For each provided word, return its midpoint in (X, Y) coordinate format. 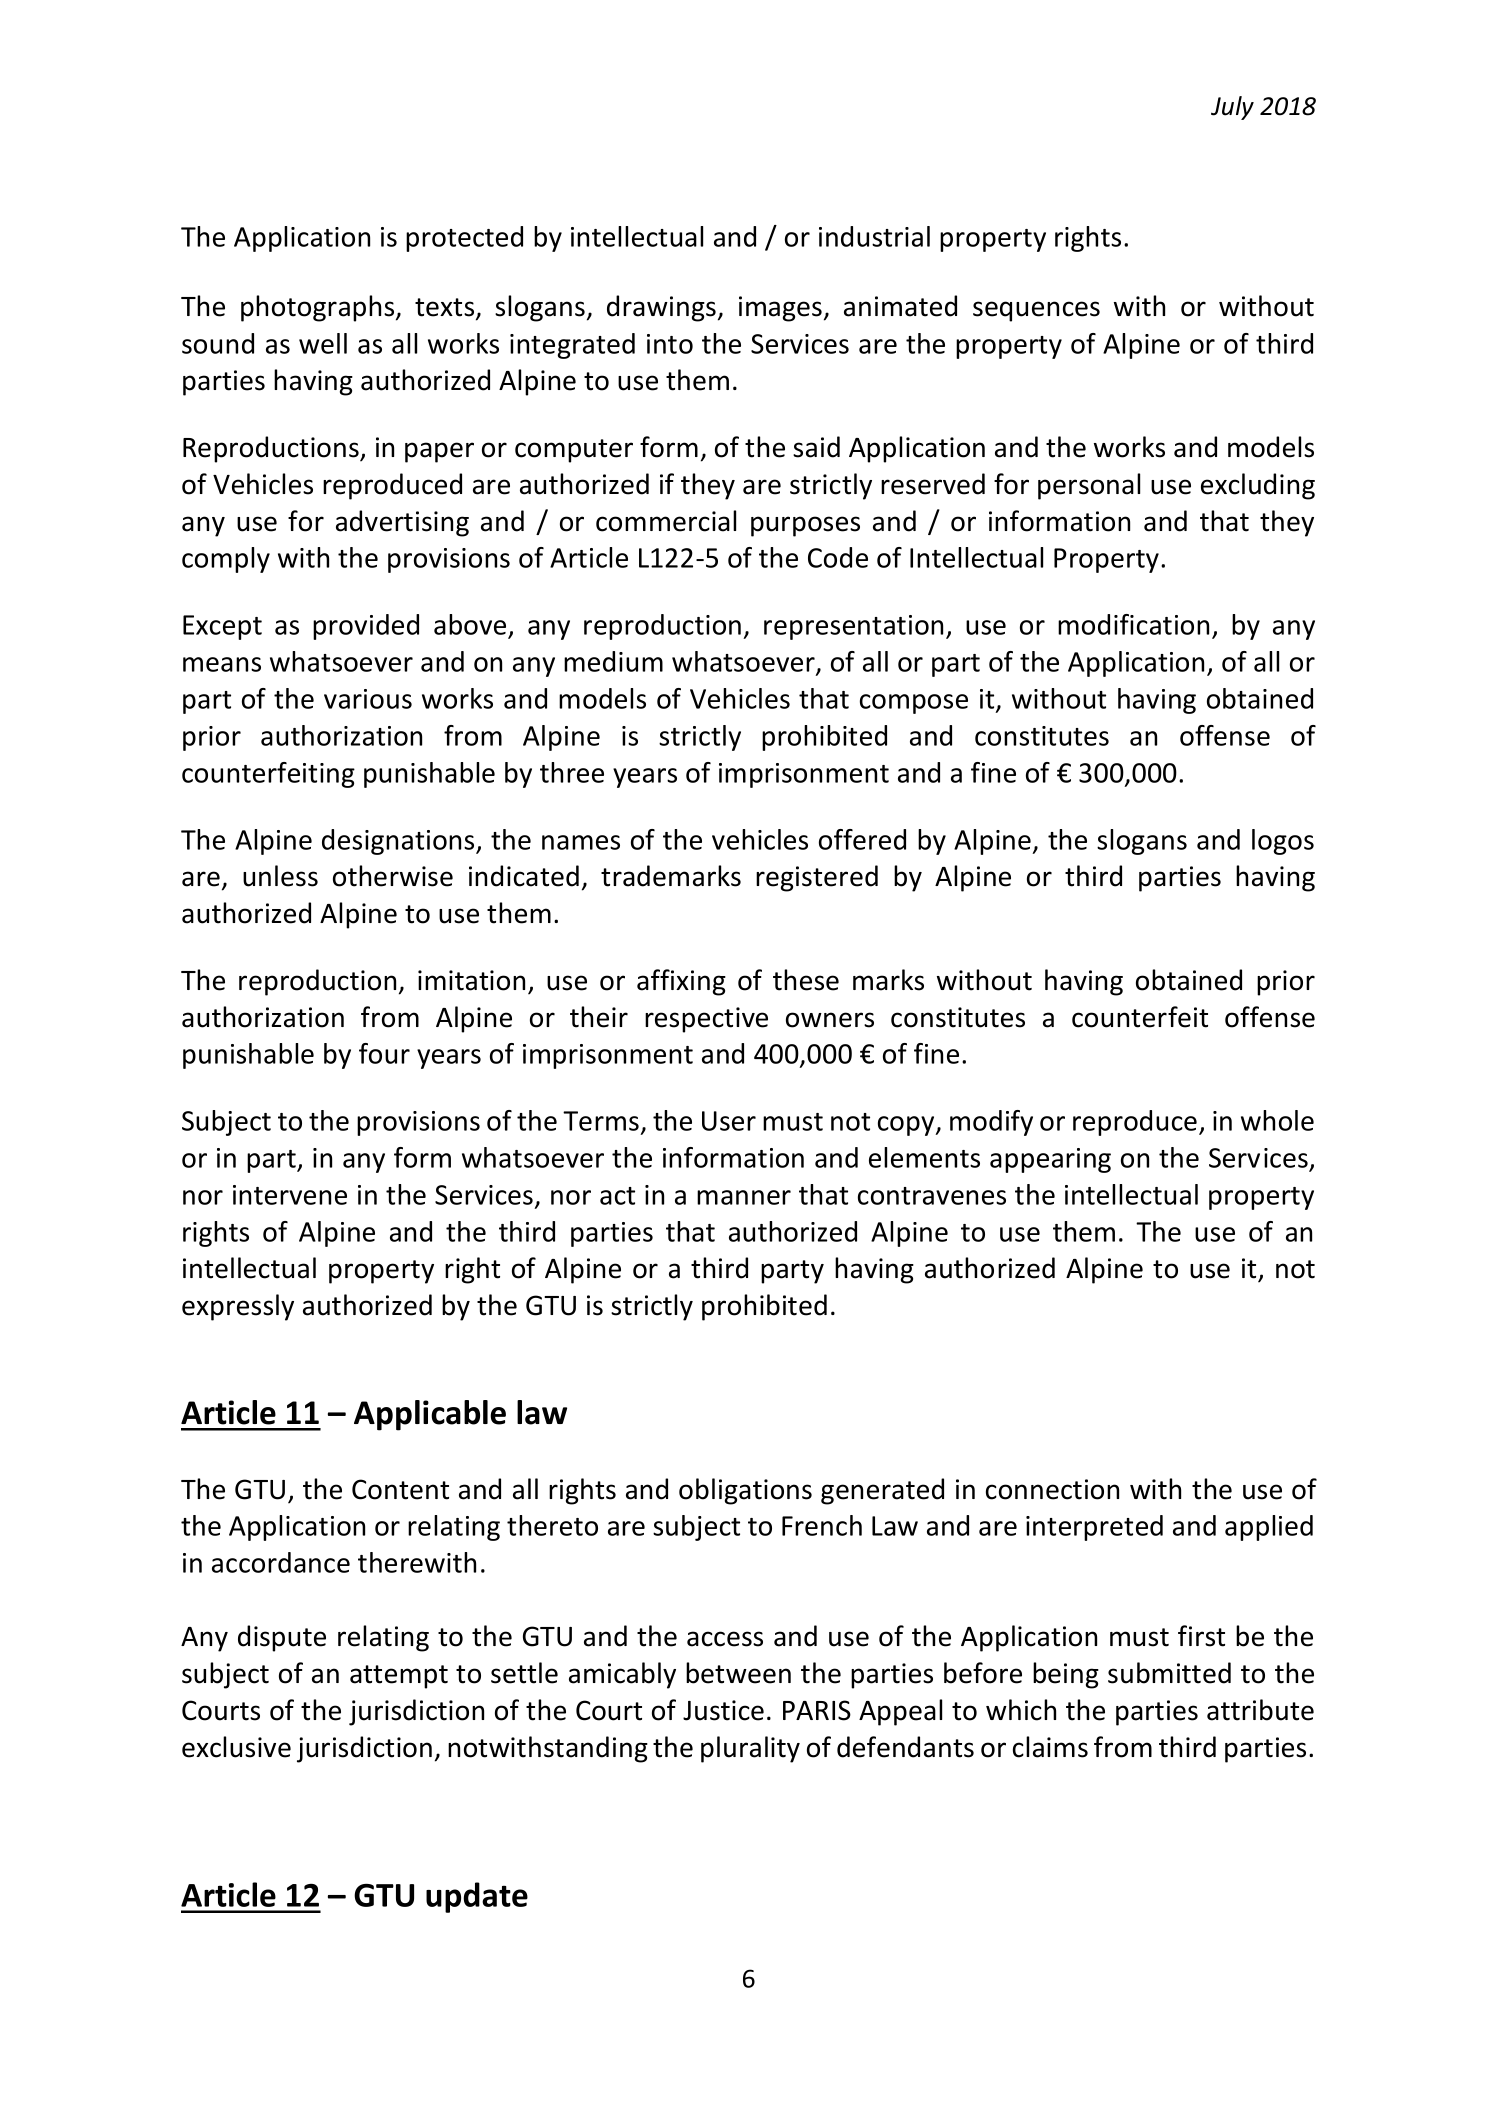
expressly (238, 1307)
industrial (874, 236)
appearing (1050, 1160)
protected (464, 239)
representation (853, 627)
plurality (750, 1749)
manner (744, 1197)
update (477, 1897)
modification (1133, 624)
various (368, 699)
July (1232, 108)
